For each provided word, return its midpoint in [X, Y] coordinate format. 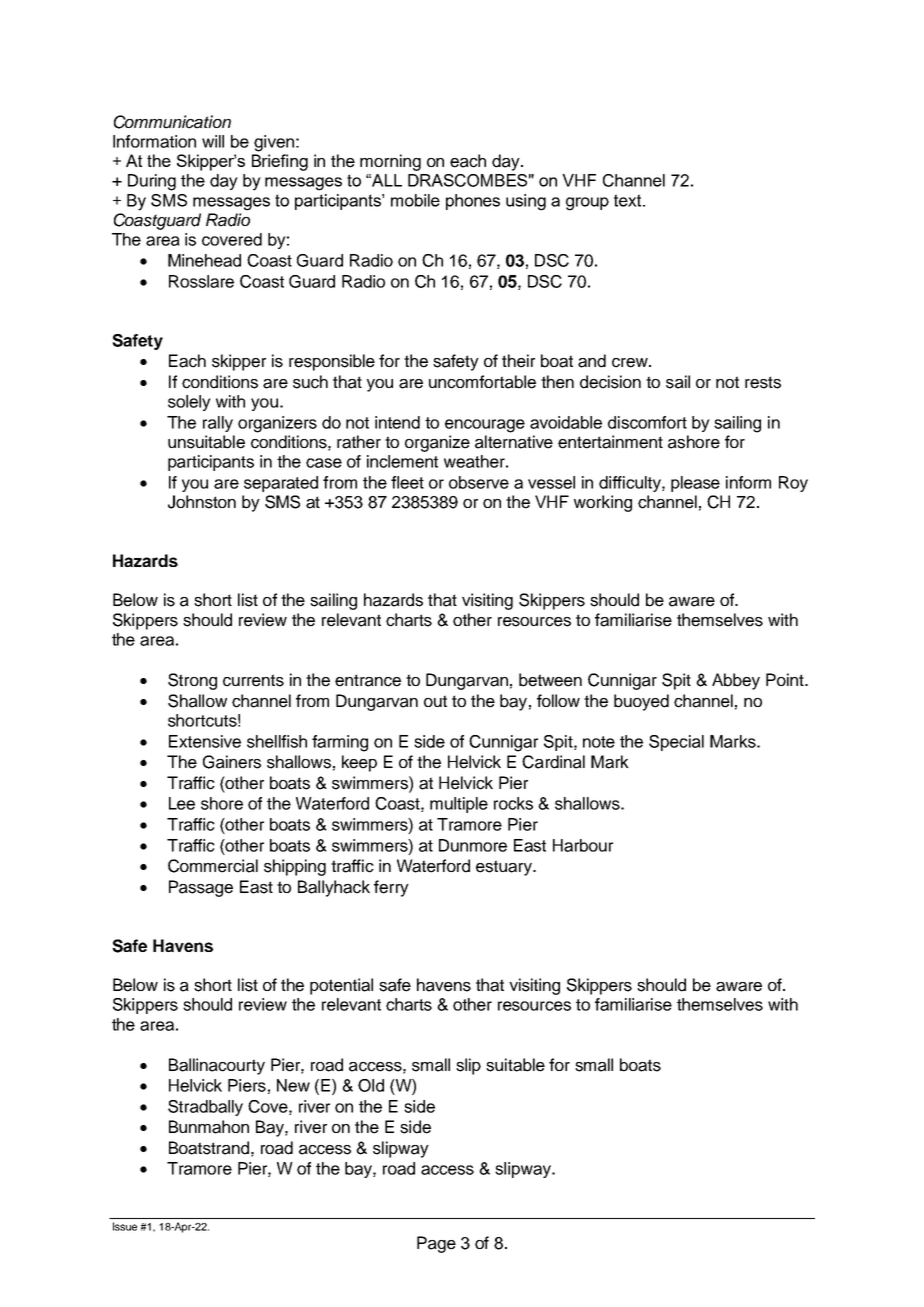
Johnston [202, 502]
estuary [505, 868]
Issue [125, 1226]
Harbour [583, 845]
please [695, 484]
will [213, 141]
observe [479, 482]
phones [473, 202]
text [629, 200]
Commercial [213, 866]
